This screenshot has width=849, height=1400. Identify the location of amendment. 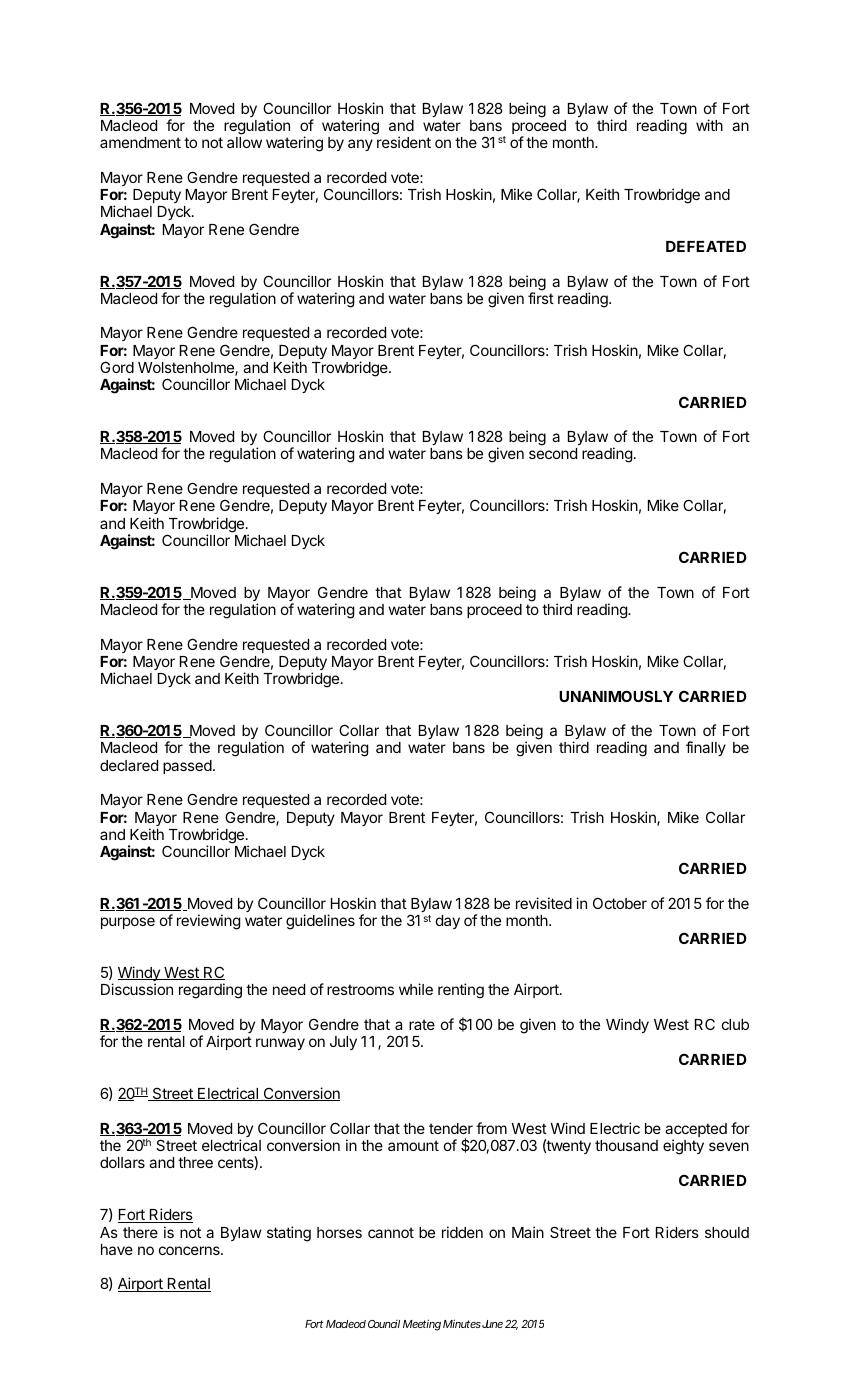
(140, 142).
